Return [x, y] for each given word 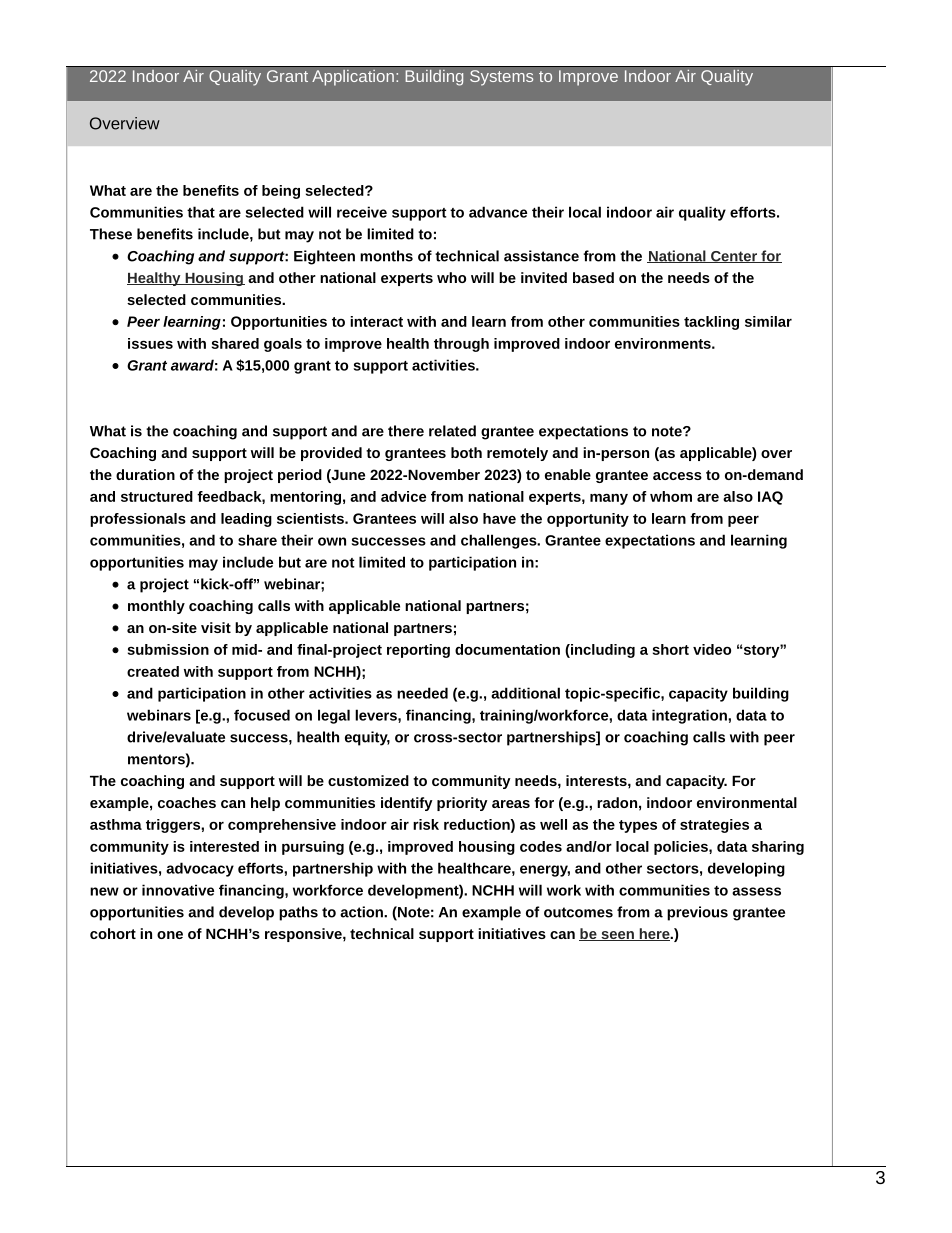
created [153, 671]
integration [690, 716]
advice [403, 496]
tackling [711, 323]
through [461, 345]
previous [697, 913]
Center [734, 257]
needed [422, 693]
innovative [178, 890]
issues [150, 343]
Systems [501, 78]
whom [671, 496]
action [362, 912]
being [281, 192]
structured [157, 496]
